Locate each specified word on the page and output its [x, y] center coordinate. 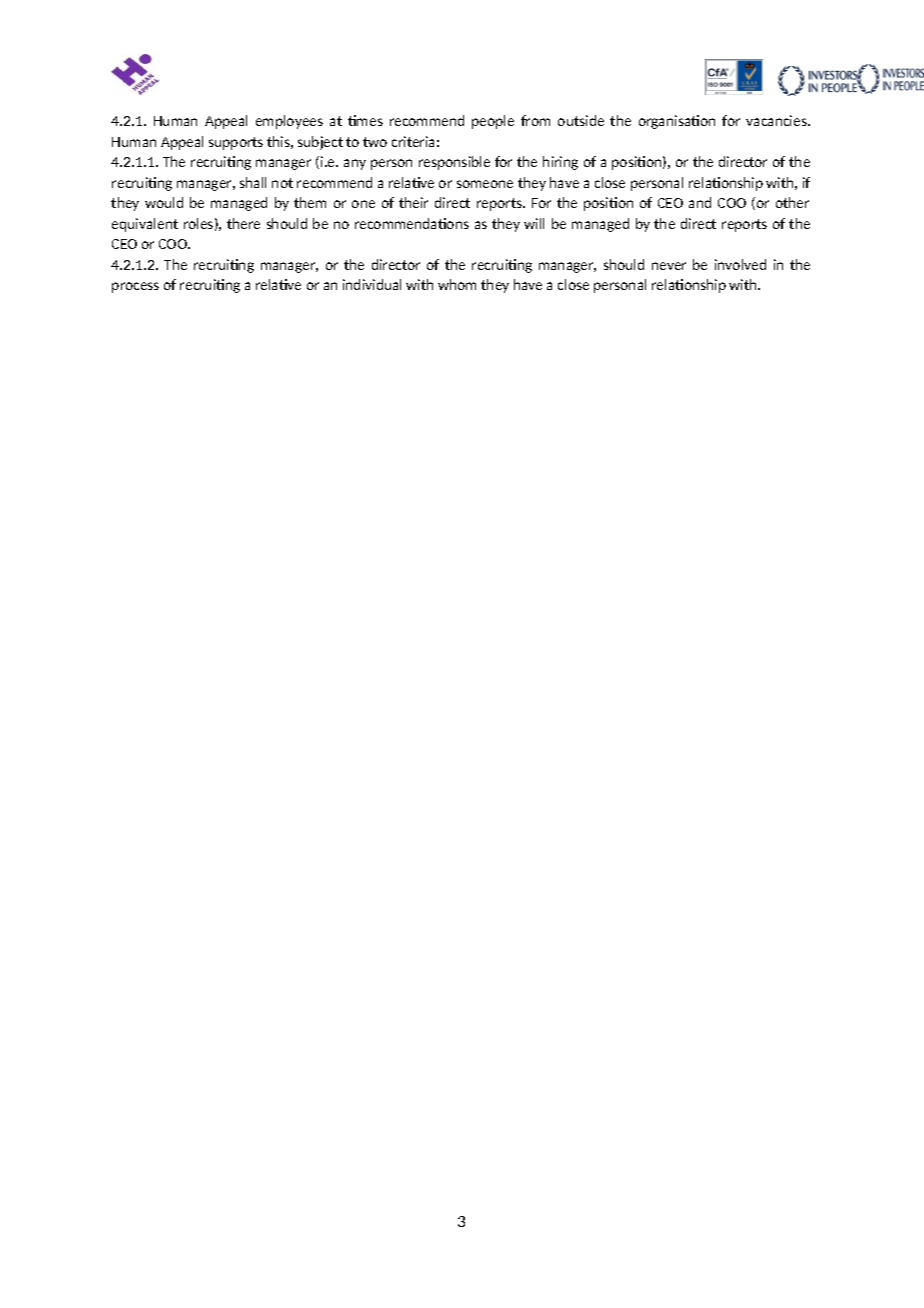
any [355, 164]
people [493, 122]
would [164, 202]
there [243, 223]
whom [457, 284]
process [135, 287]
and [700, 202]
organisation [677, 122]
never [669, 266]
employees [289, 122]
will [534, 223]
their [413, 202]
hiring [560, 163]
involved [740, 264]
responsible [454, 163]
